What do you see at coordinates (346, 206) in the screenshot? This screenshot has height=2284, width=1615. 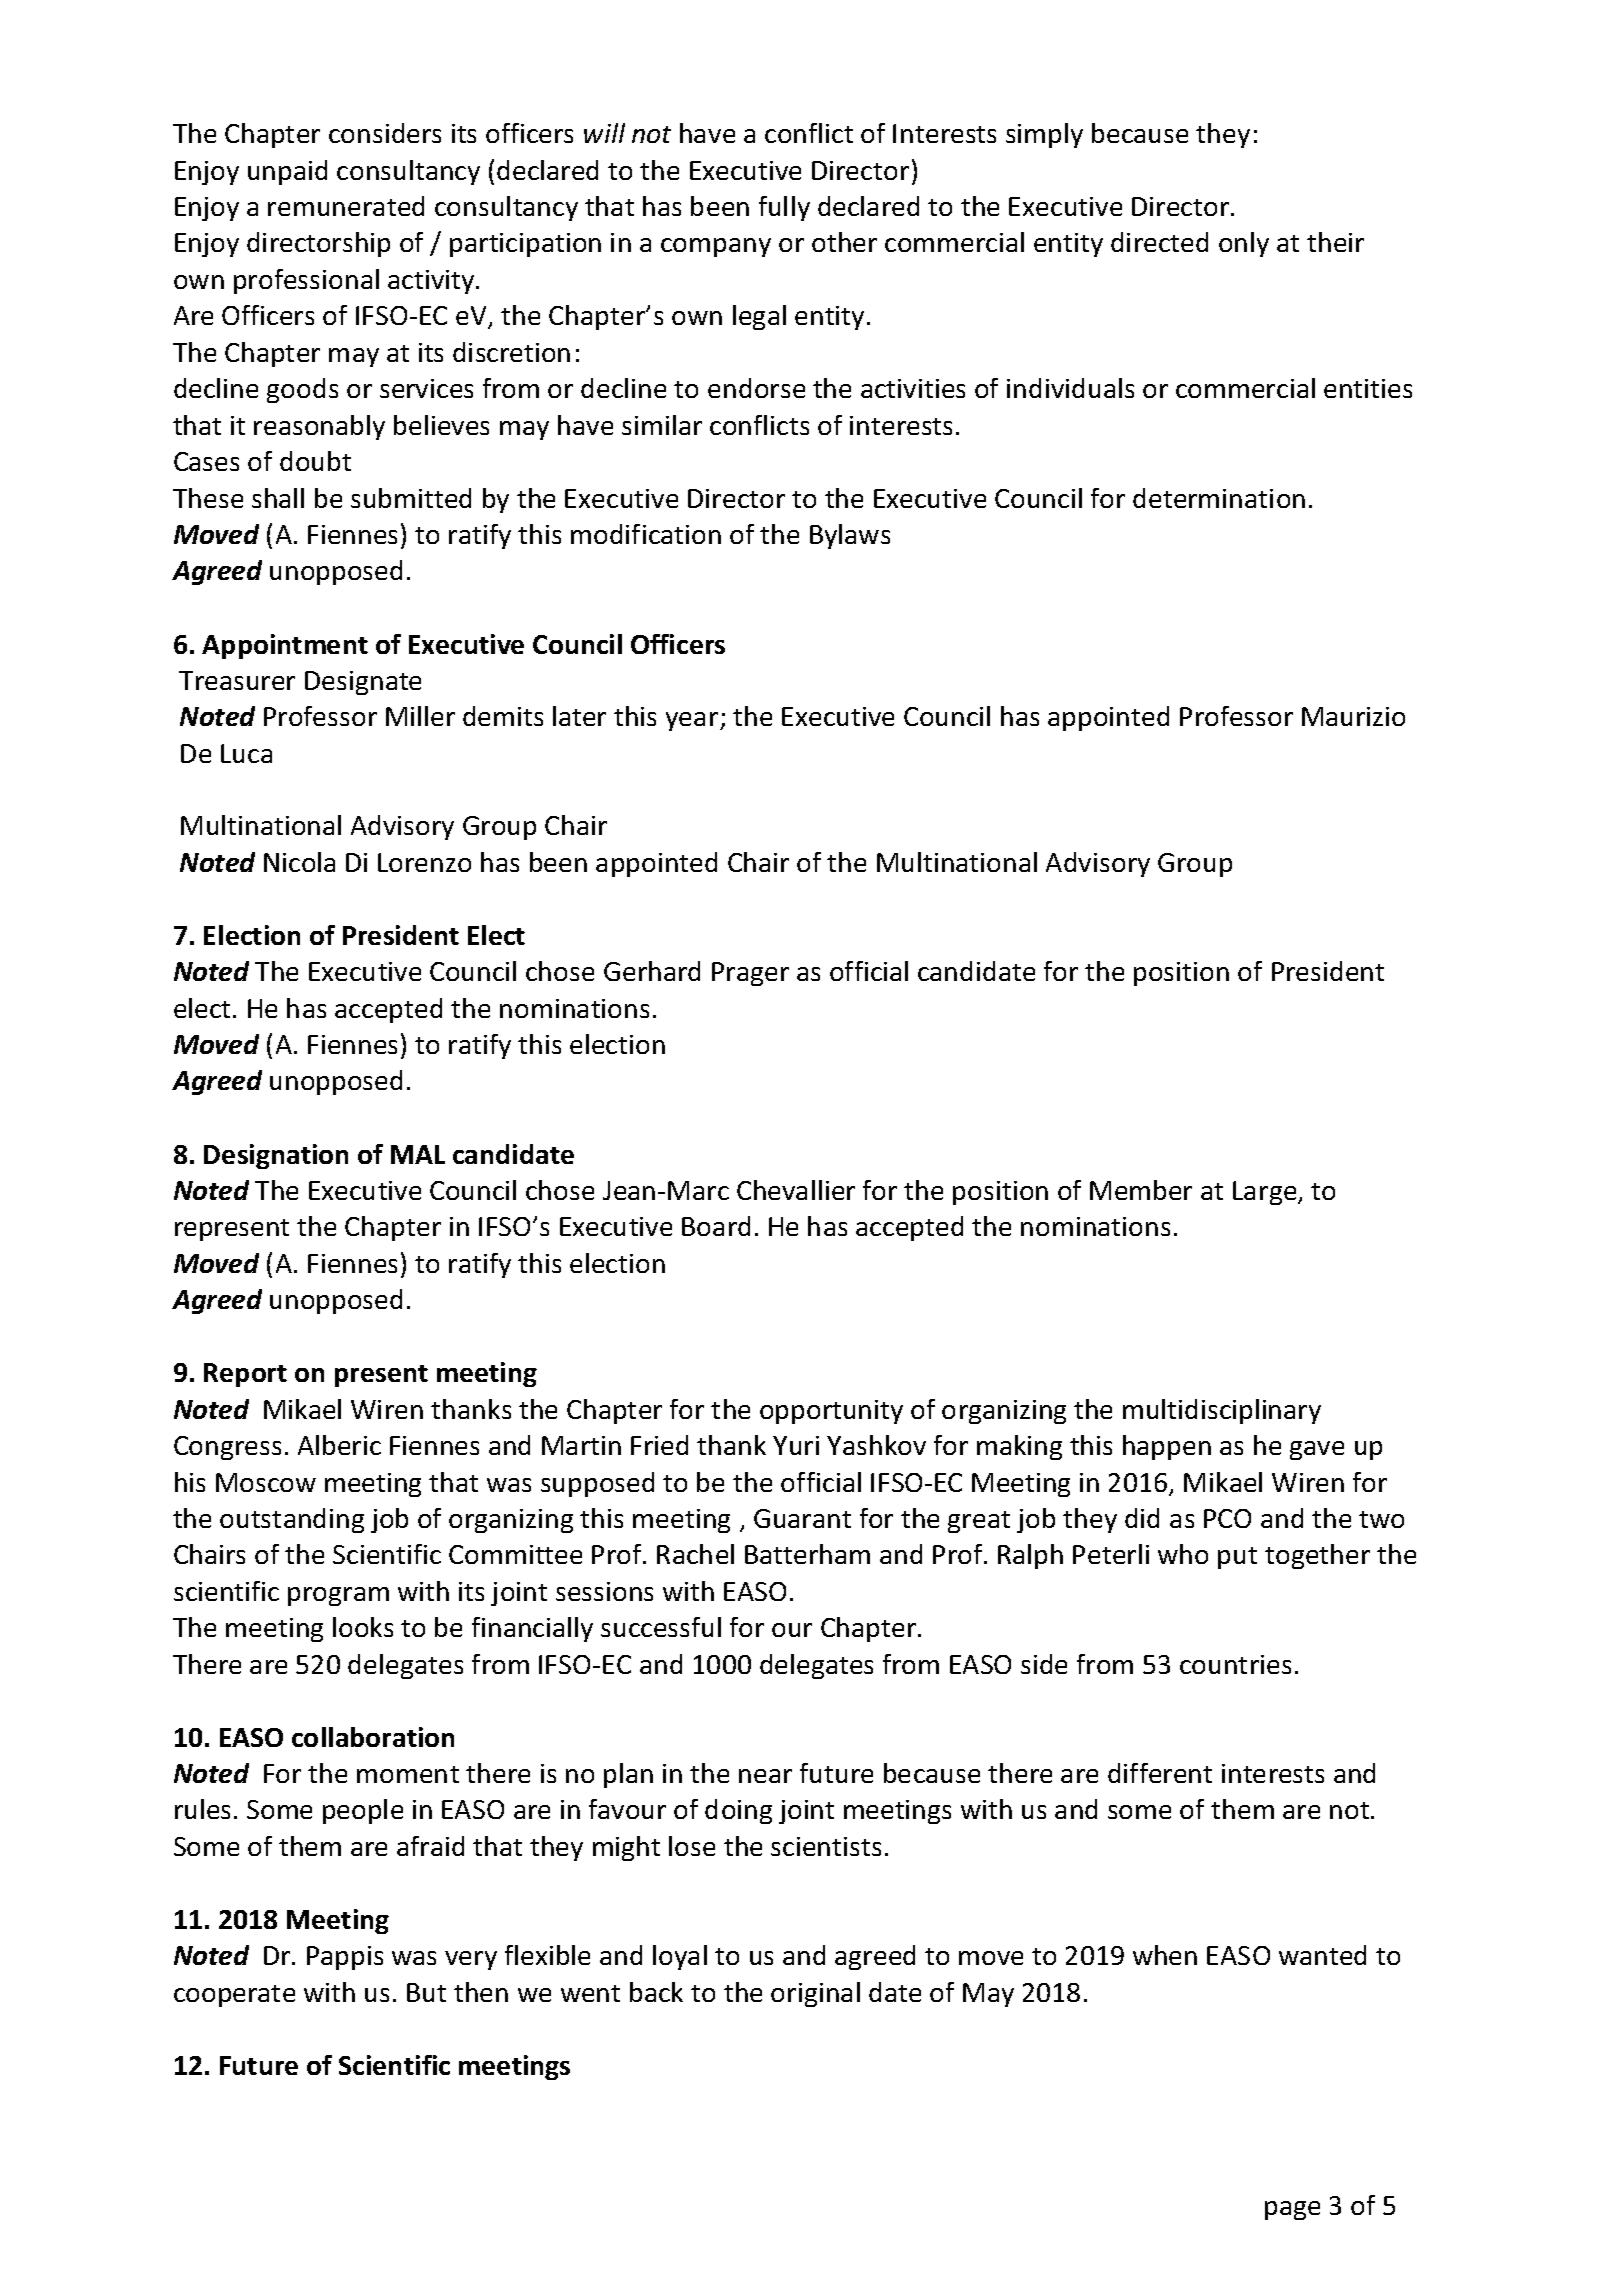 I see `remunerated` at bounding box center [346, 206].
